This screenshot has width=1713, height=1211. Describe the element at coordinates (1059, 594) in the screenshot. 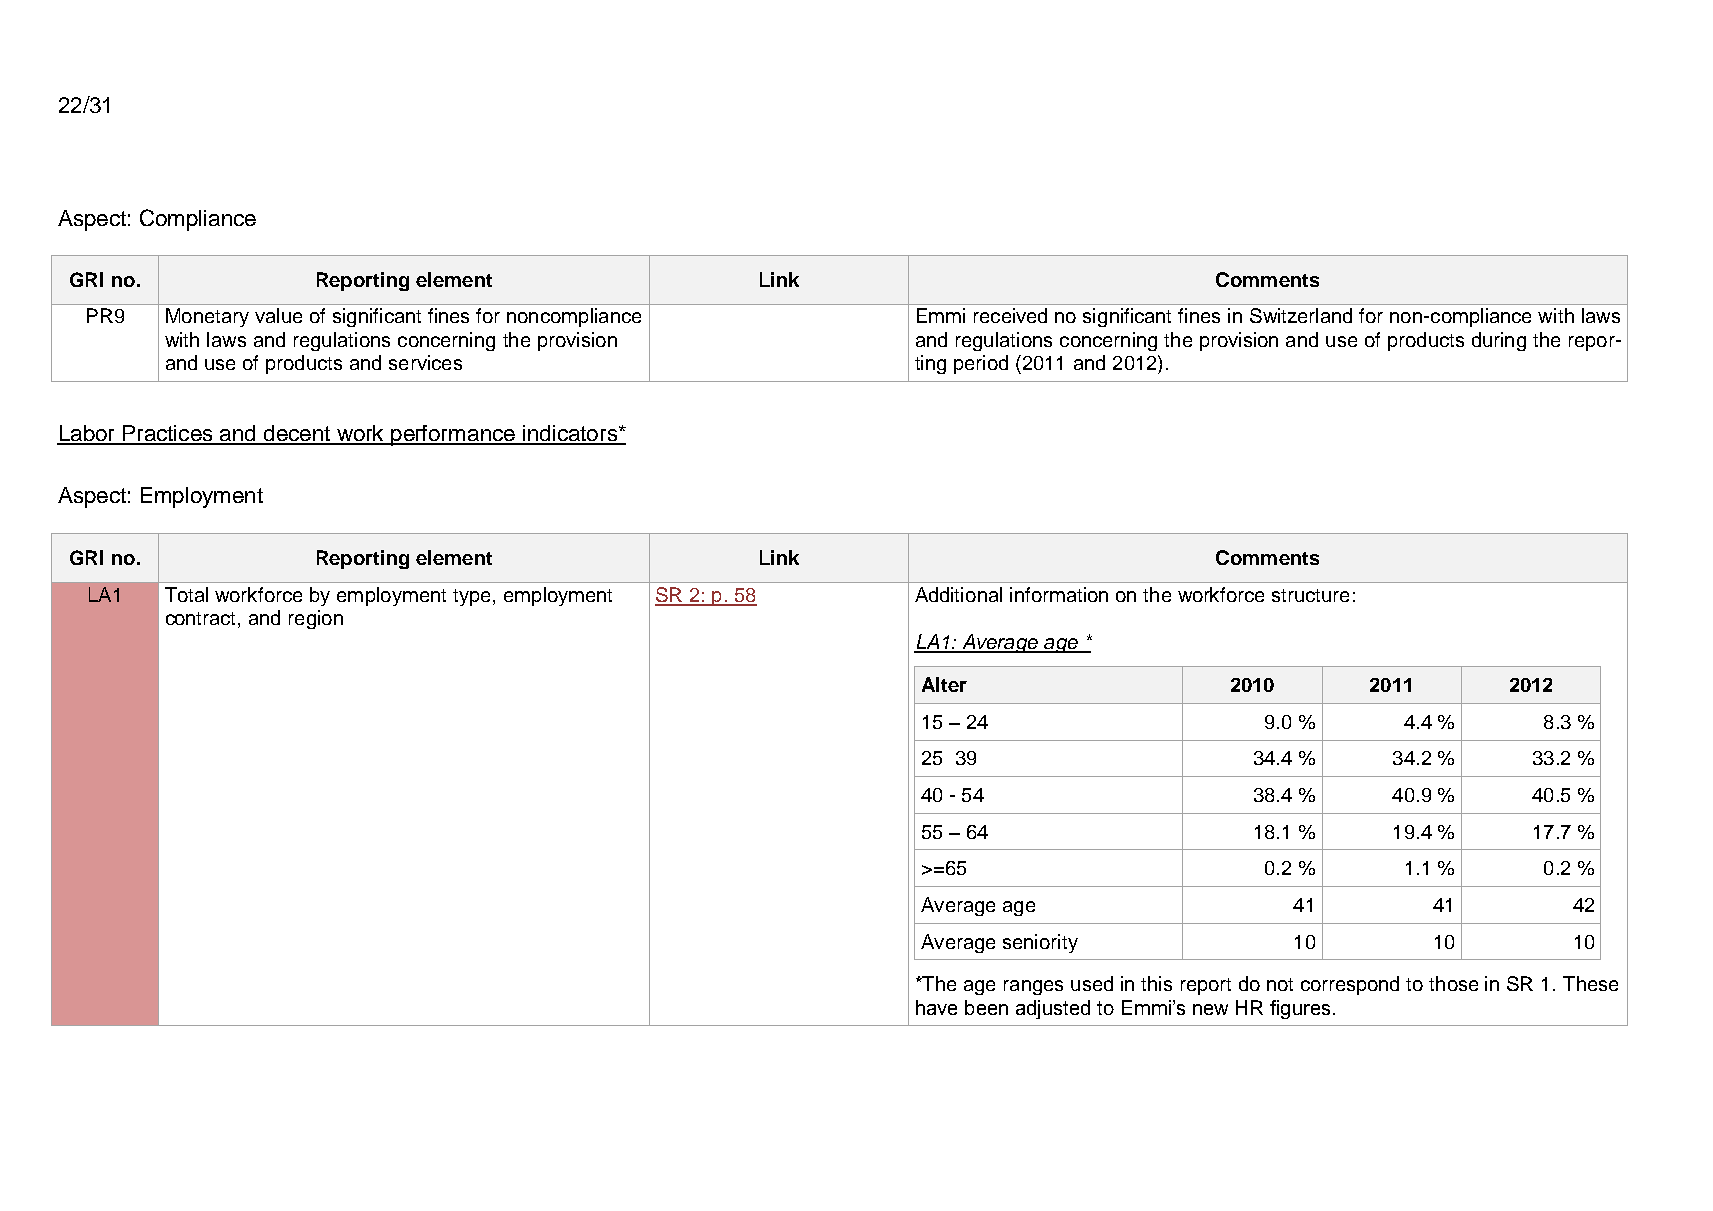

I see `information` at that location.
